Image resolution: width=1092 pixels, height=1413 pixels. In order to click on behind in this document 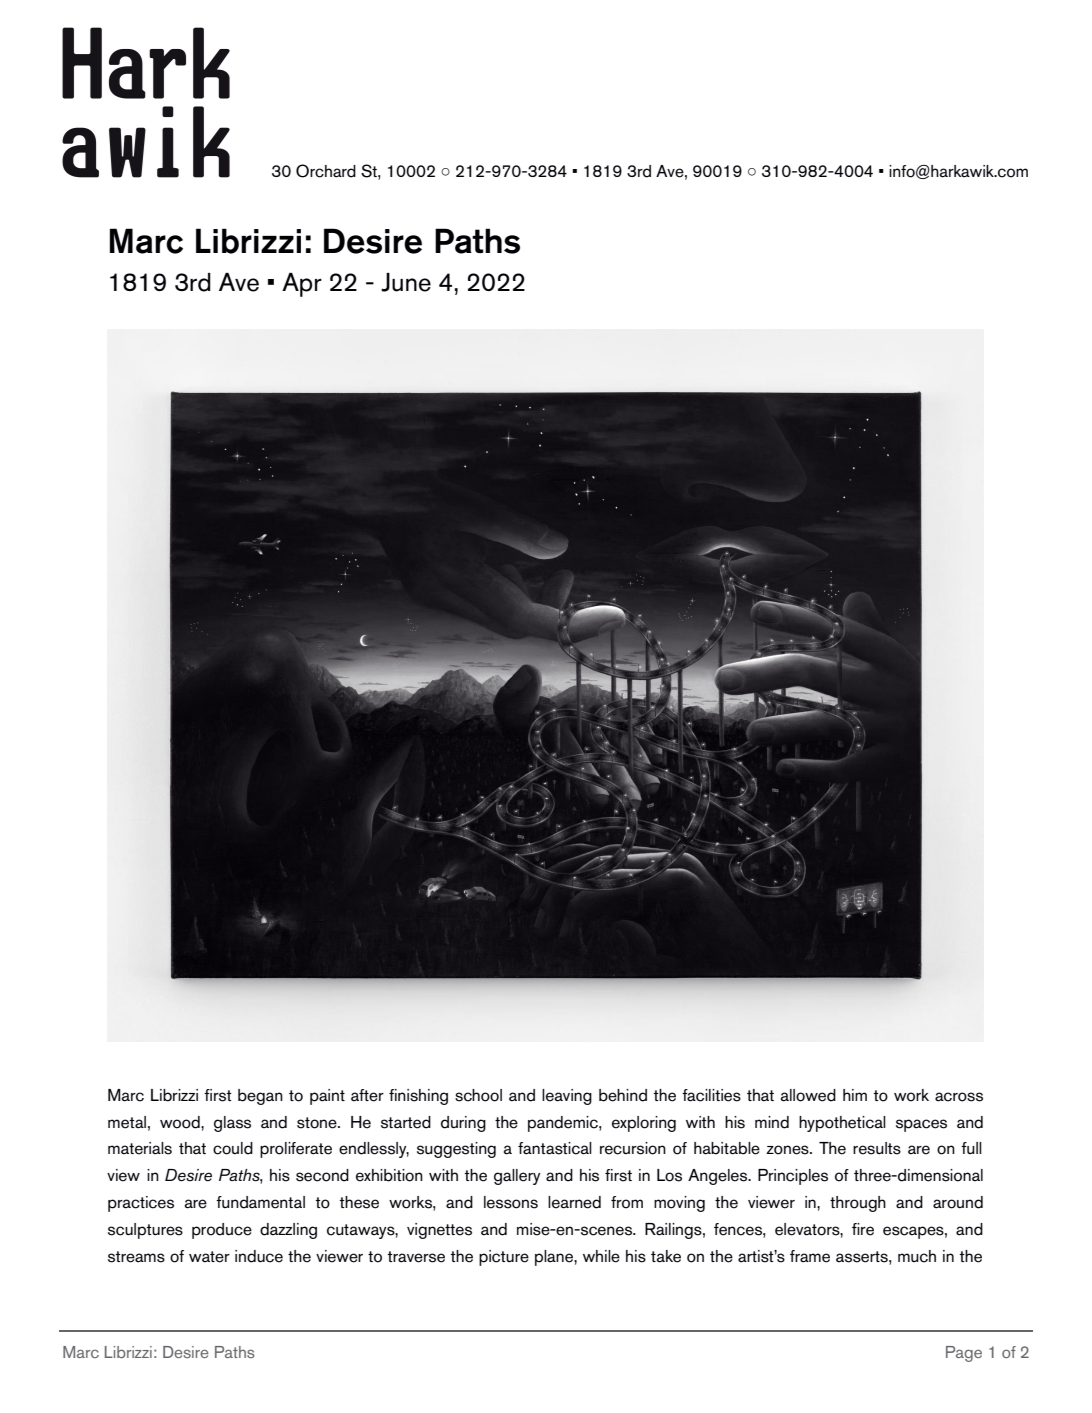, I will do `click(623, 1095)`.
